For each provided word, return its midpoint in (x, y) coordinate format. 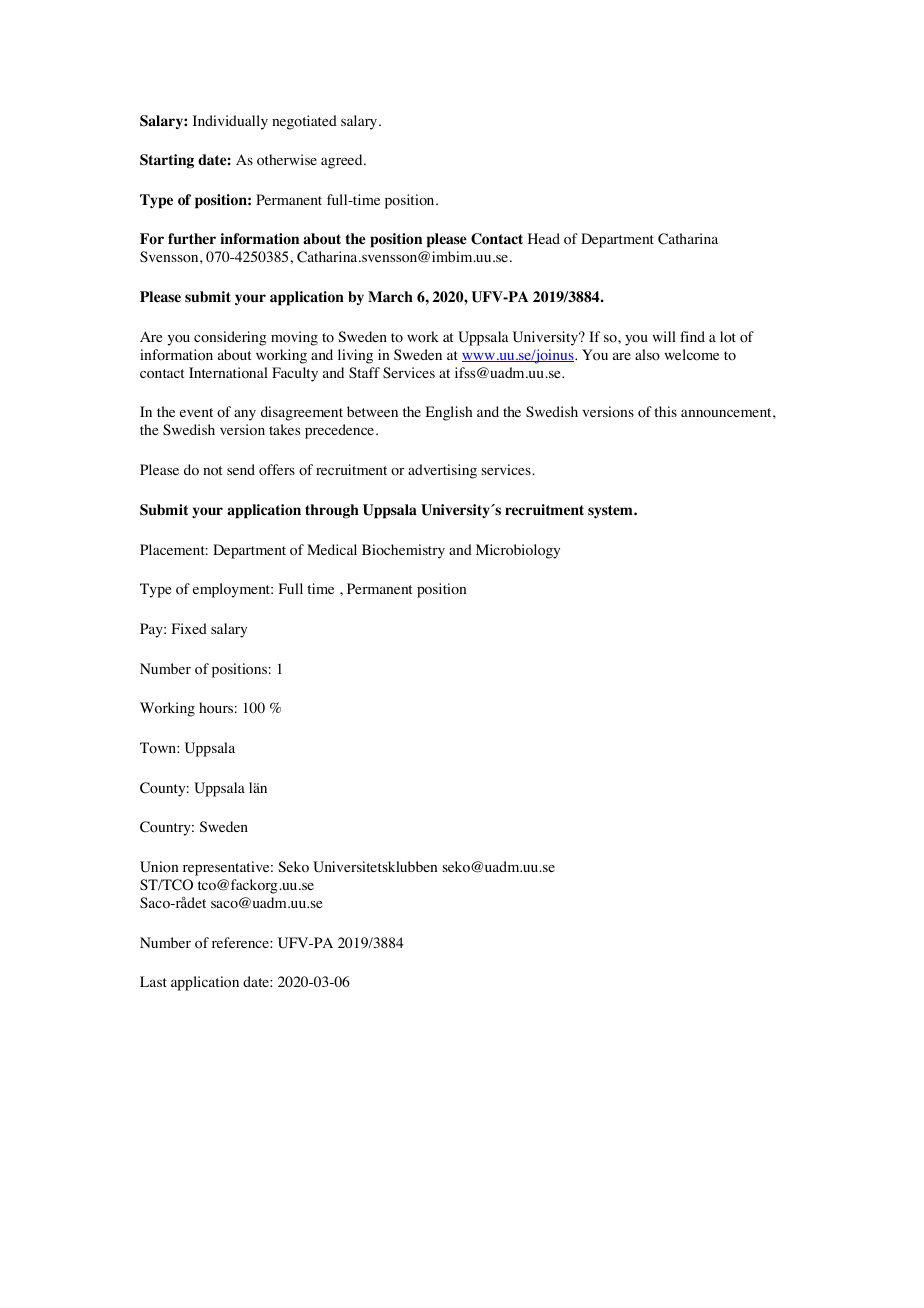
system (611, 511)
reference (241, 942)
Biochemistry (403, 551)
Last (153, 981)
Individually (230, 122)
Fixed (189, 628)
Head (544, 238)
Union (159, 867)
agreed (343, 161)
